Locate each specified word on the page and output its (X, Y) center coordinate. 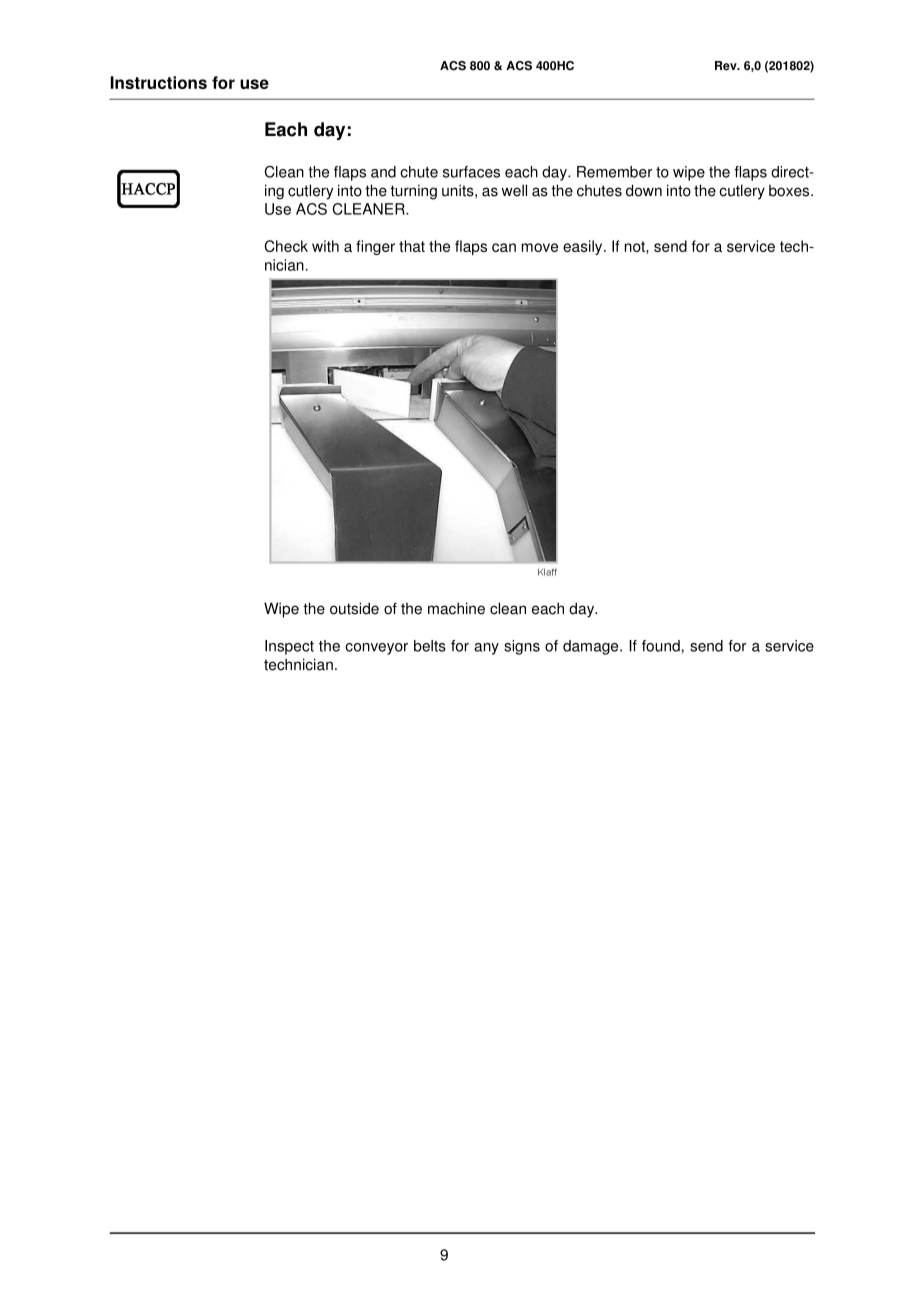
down (644, 190)
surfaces (471, 172)
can (504, 247)
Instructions (159, 82)
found (661, 646)
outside (354, 608)
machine (456, 608)
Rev (727, 66)
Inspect (289, 647)
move (540, 247)
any (486, 649)
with (325, 246)
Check (286, 246)
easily (584, 247)
